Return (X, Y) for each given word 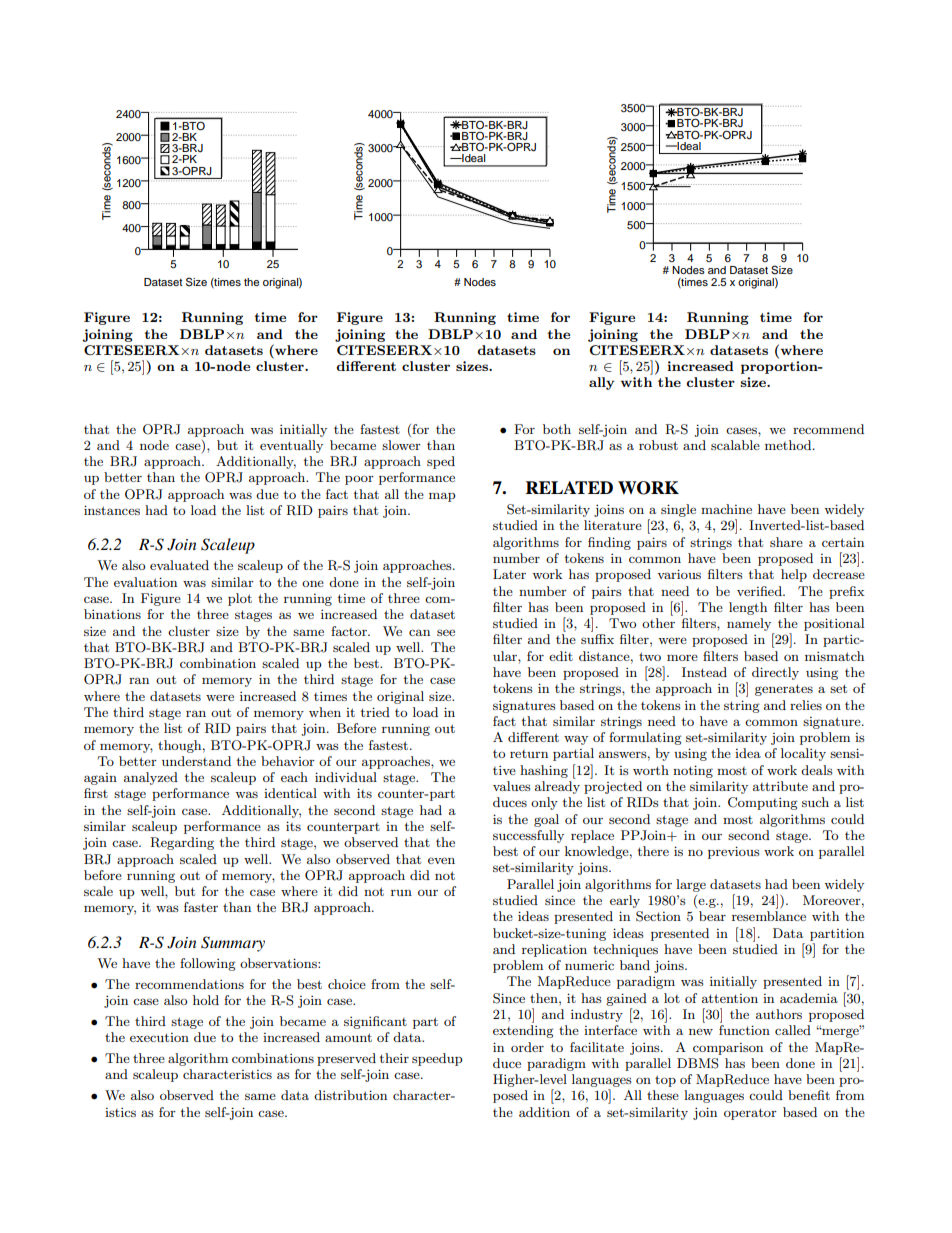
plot (240, 599)
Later (509, 574)
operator (750, 1114)
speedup (437, 1059)
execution (159, 1037)
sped (441, 462)
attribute (780, 786)
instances (112, 510)
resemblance (769, 916)
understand (196, 761)
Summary (233, 944)
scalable (735, 445)
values (512, 786)
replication (554, 950)
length (748, 608)
